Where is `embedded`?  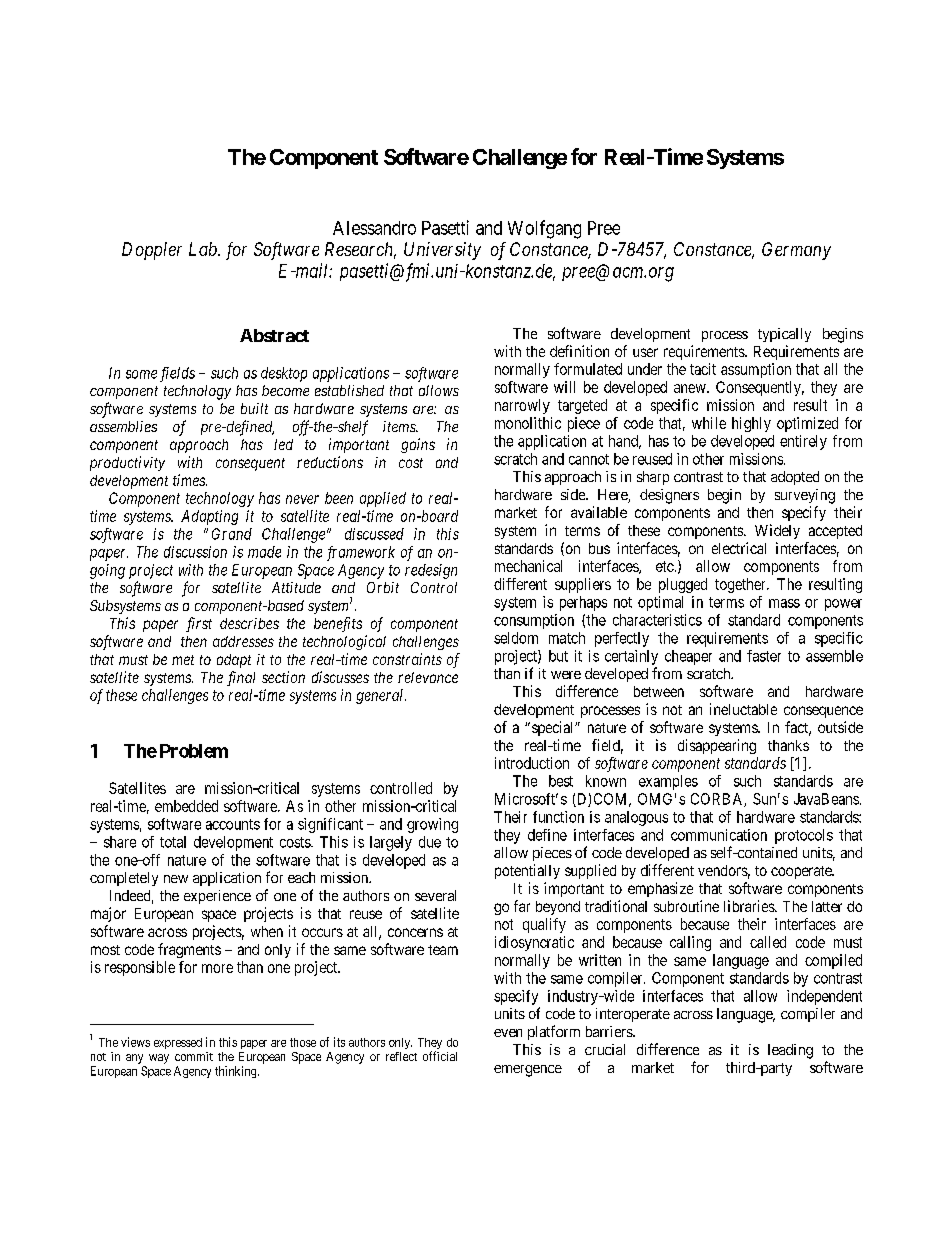
embedded is located at coordinates (186, 806).
